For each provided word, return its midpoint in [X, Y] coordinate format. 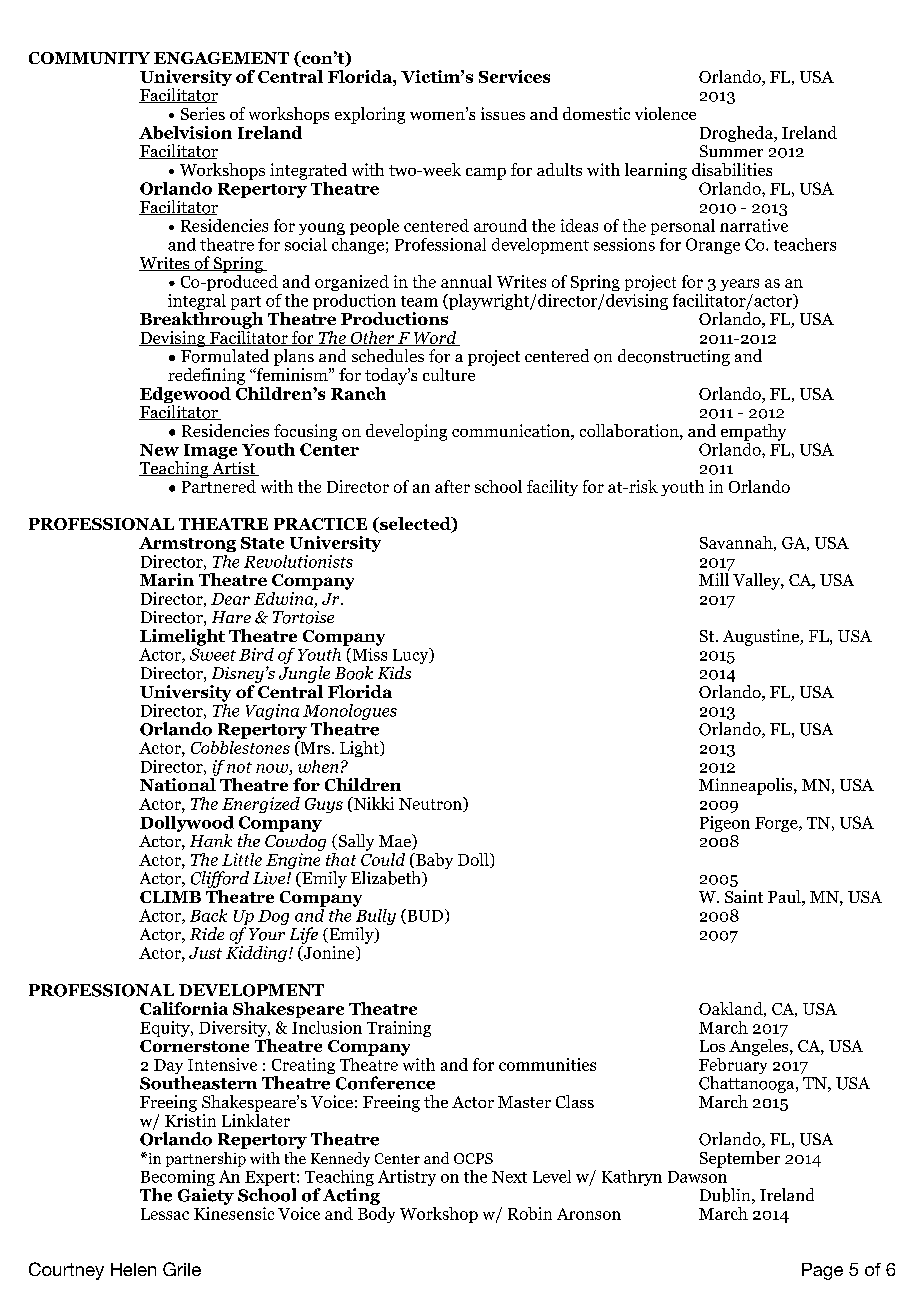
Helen [133, 1269]
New [159, 450]
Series [203, 113]
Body [376, 1213]
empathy [753, 432]
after [452, 486]
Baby [433, 861]
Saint [744, 896]
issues [503, 113]
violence [665, 113]
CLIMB [170, 897]
